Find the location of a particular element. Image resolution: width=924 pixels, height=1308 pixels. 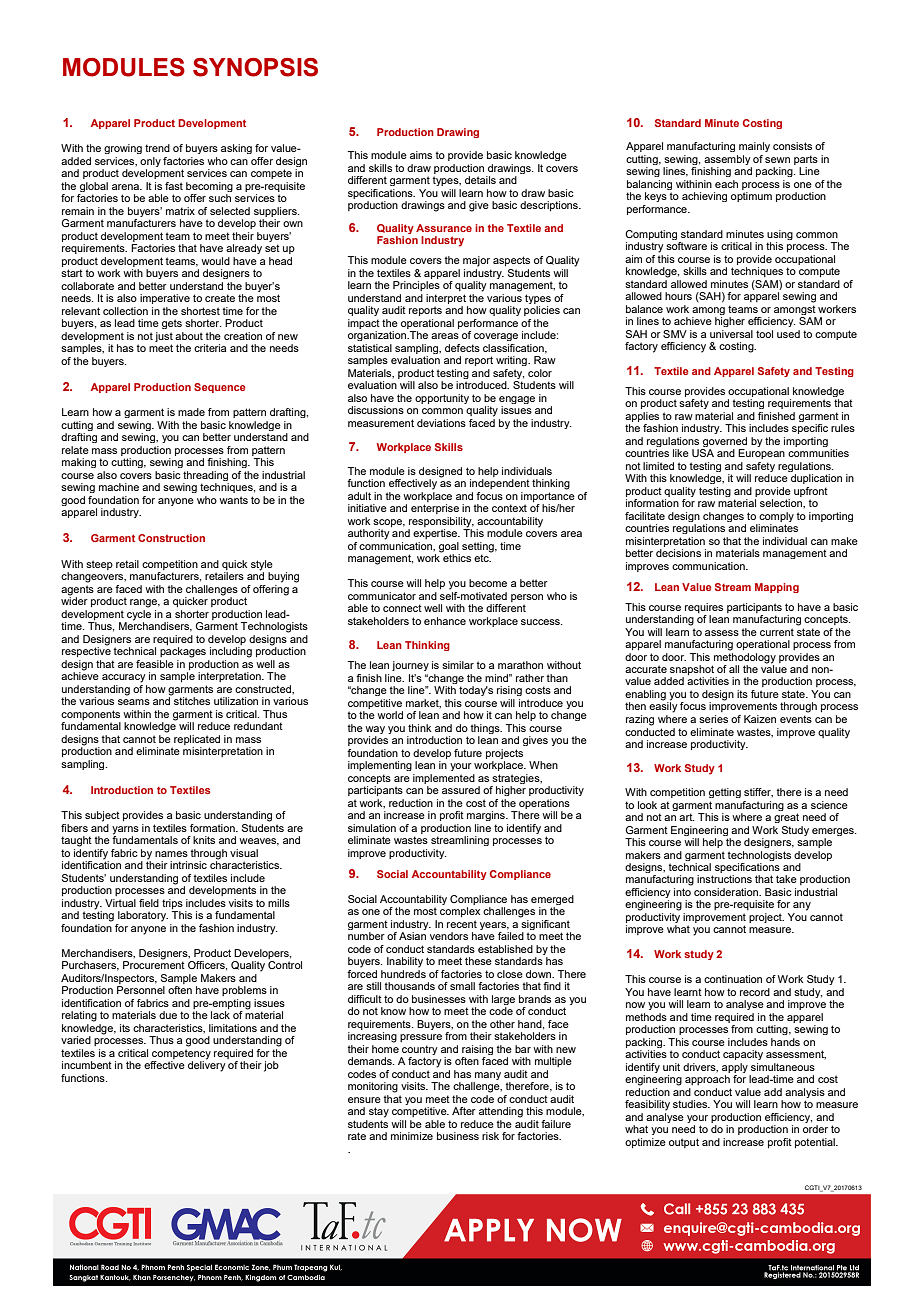

Principles is located at coordinates (416, 286).
